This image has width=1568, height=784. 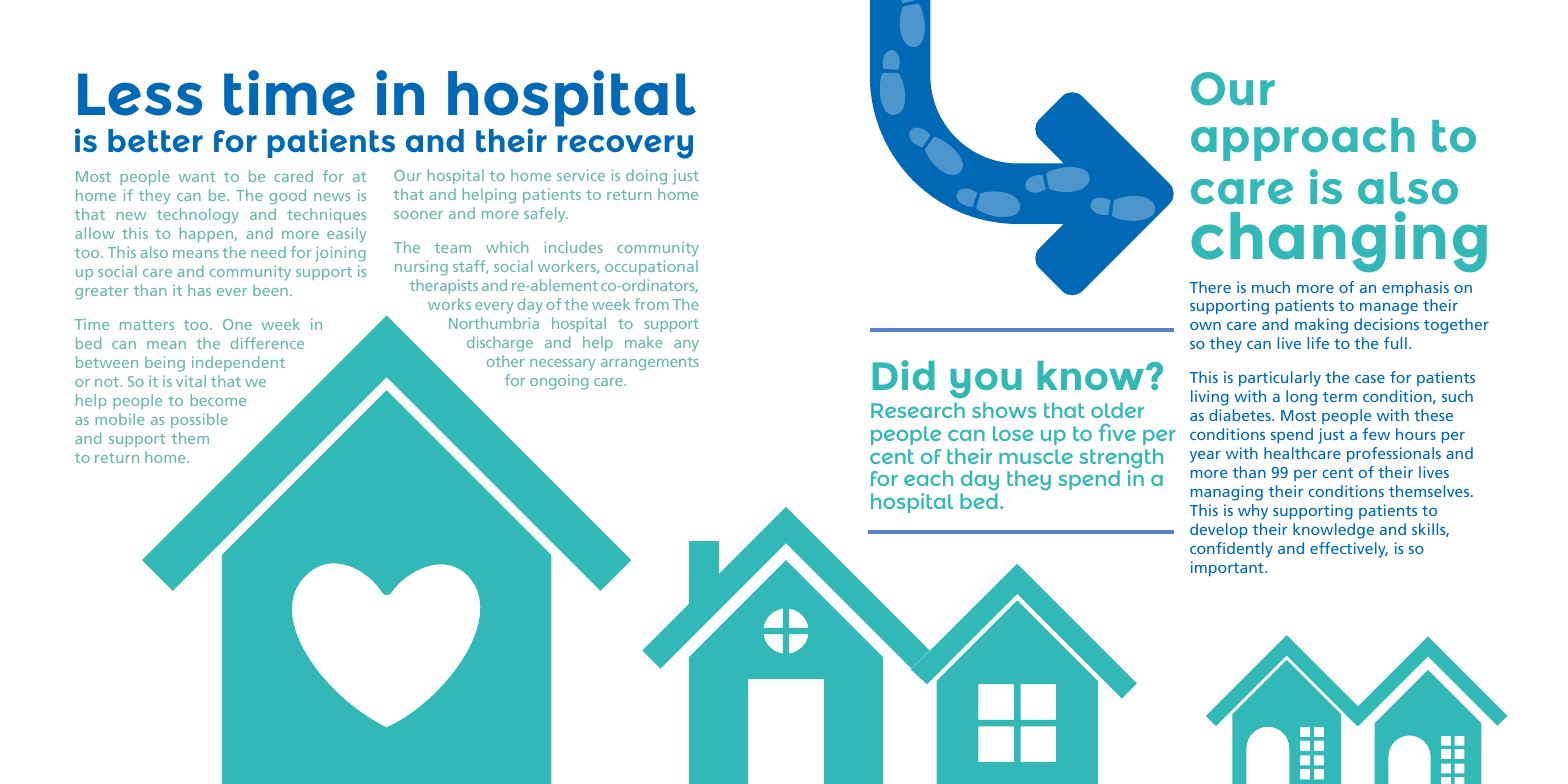 I want to click on possible, so click(x=199, y=420).
